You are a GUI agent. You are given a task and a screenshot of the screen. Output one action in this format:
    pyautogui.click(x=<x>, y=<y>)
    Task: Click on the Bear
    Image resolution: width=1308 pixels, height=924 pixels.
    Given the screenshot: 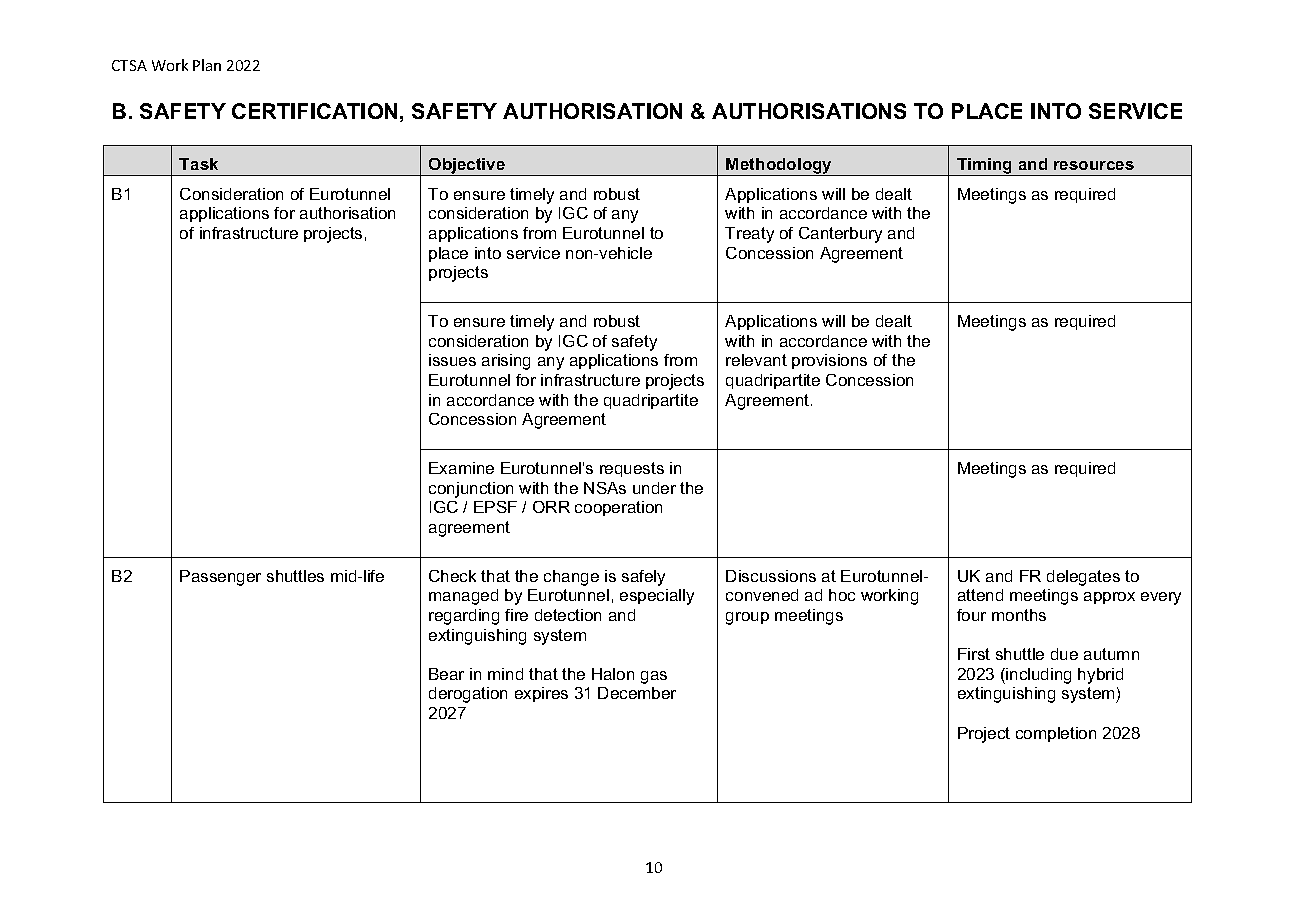 What is the action you would take?
    pyautogui.click(x=446, y=674)
